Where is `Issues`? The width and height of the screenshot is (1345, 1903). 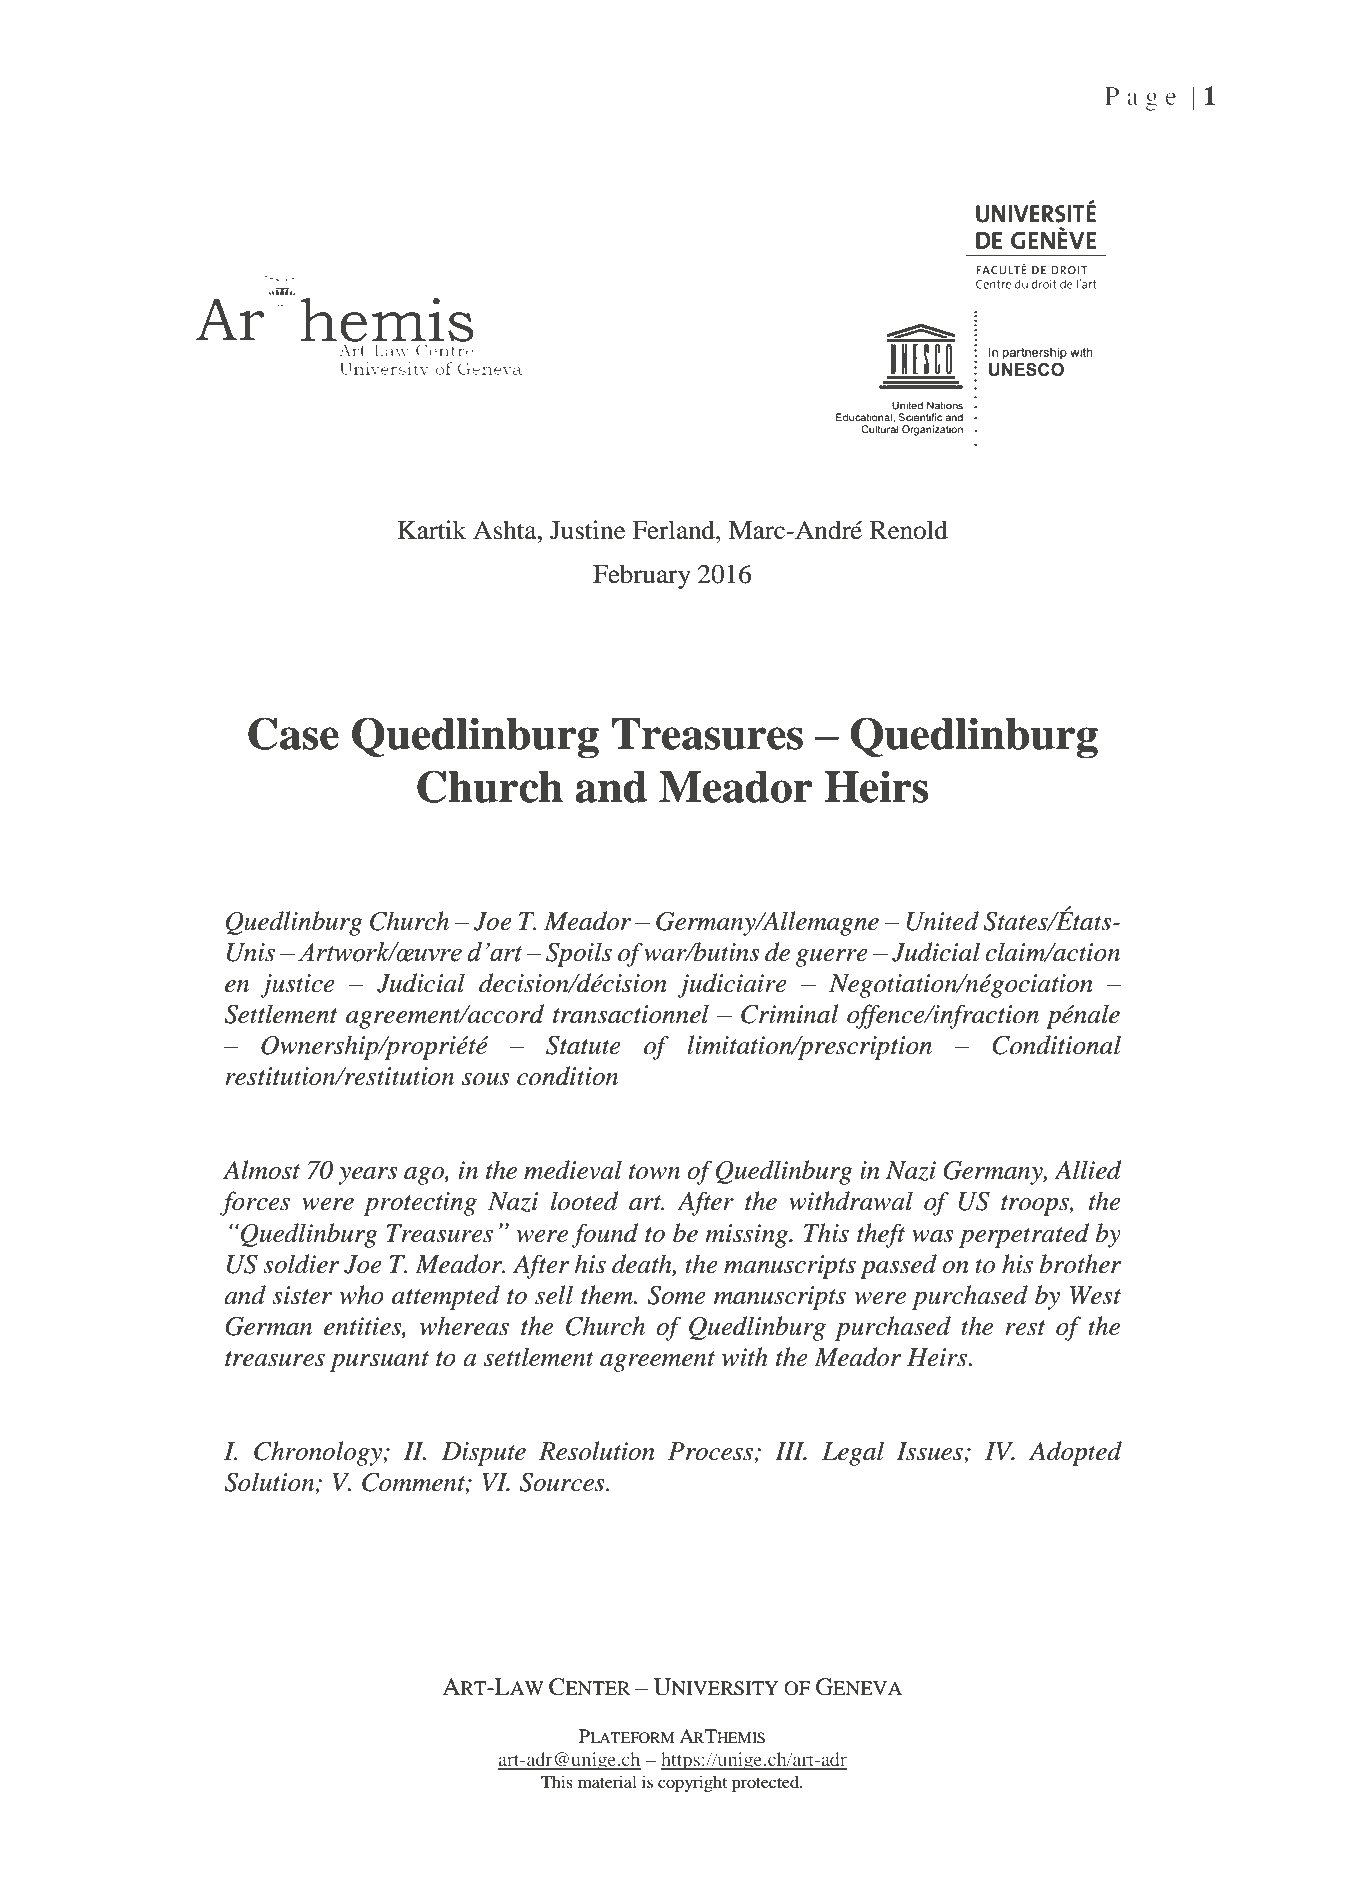
Issues is located at coordinates (931, 1452).
